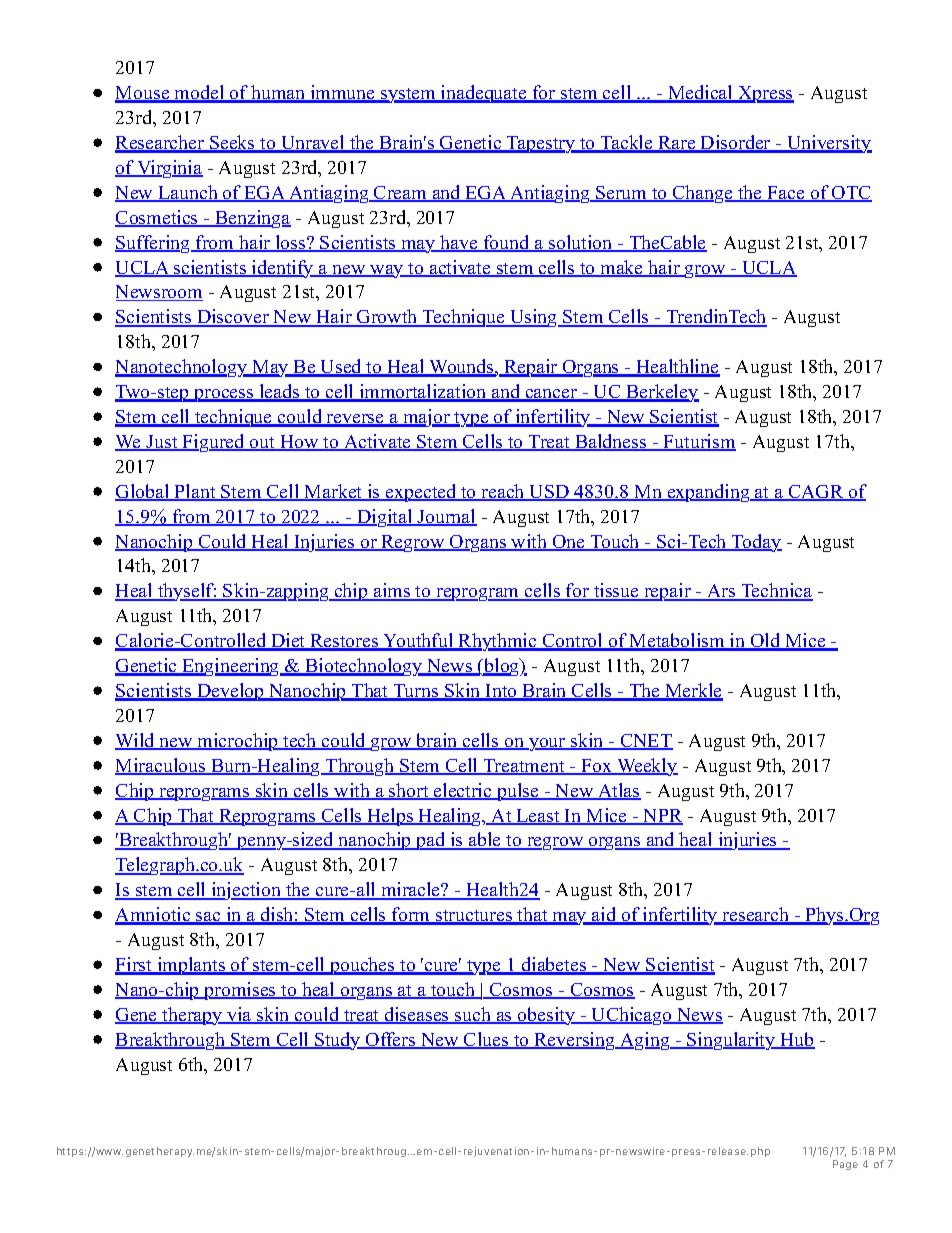 The image size is (952, 1233). I want to click on CAGR, so click(816, 493).
